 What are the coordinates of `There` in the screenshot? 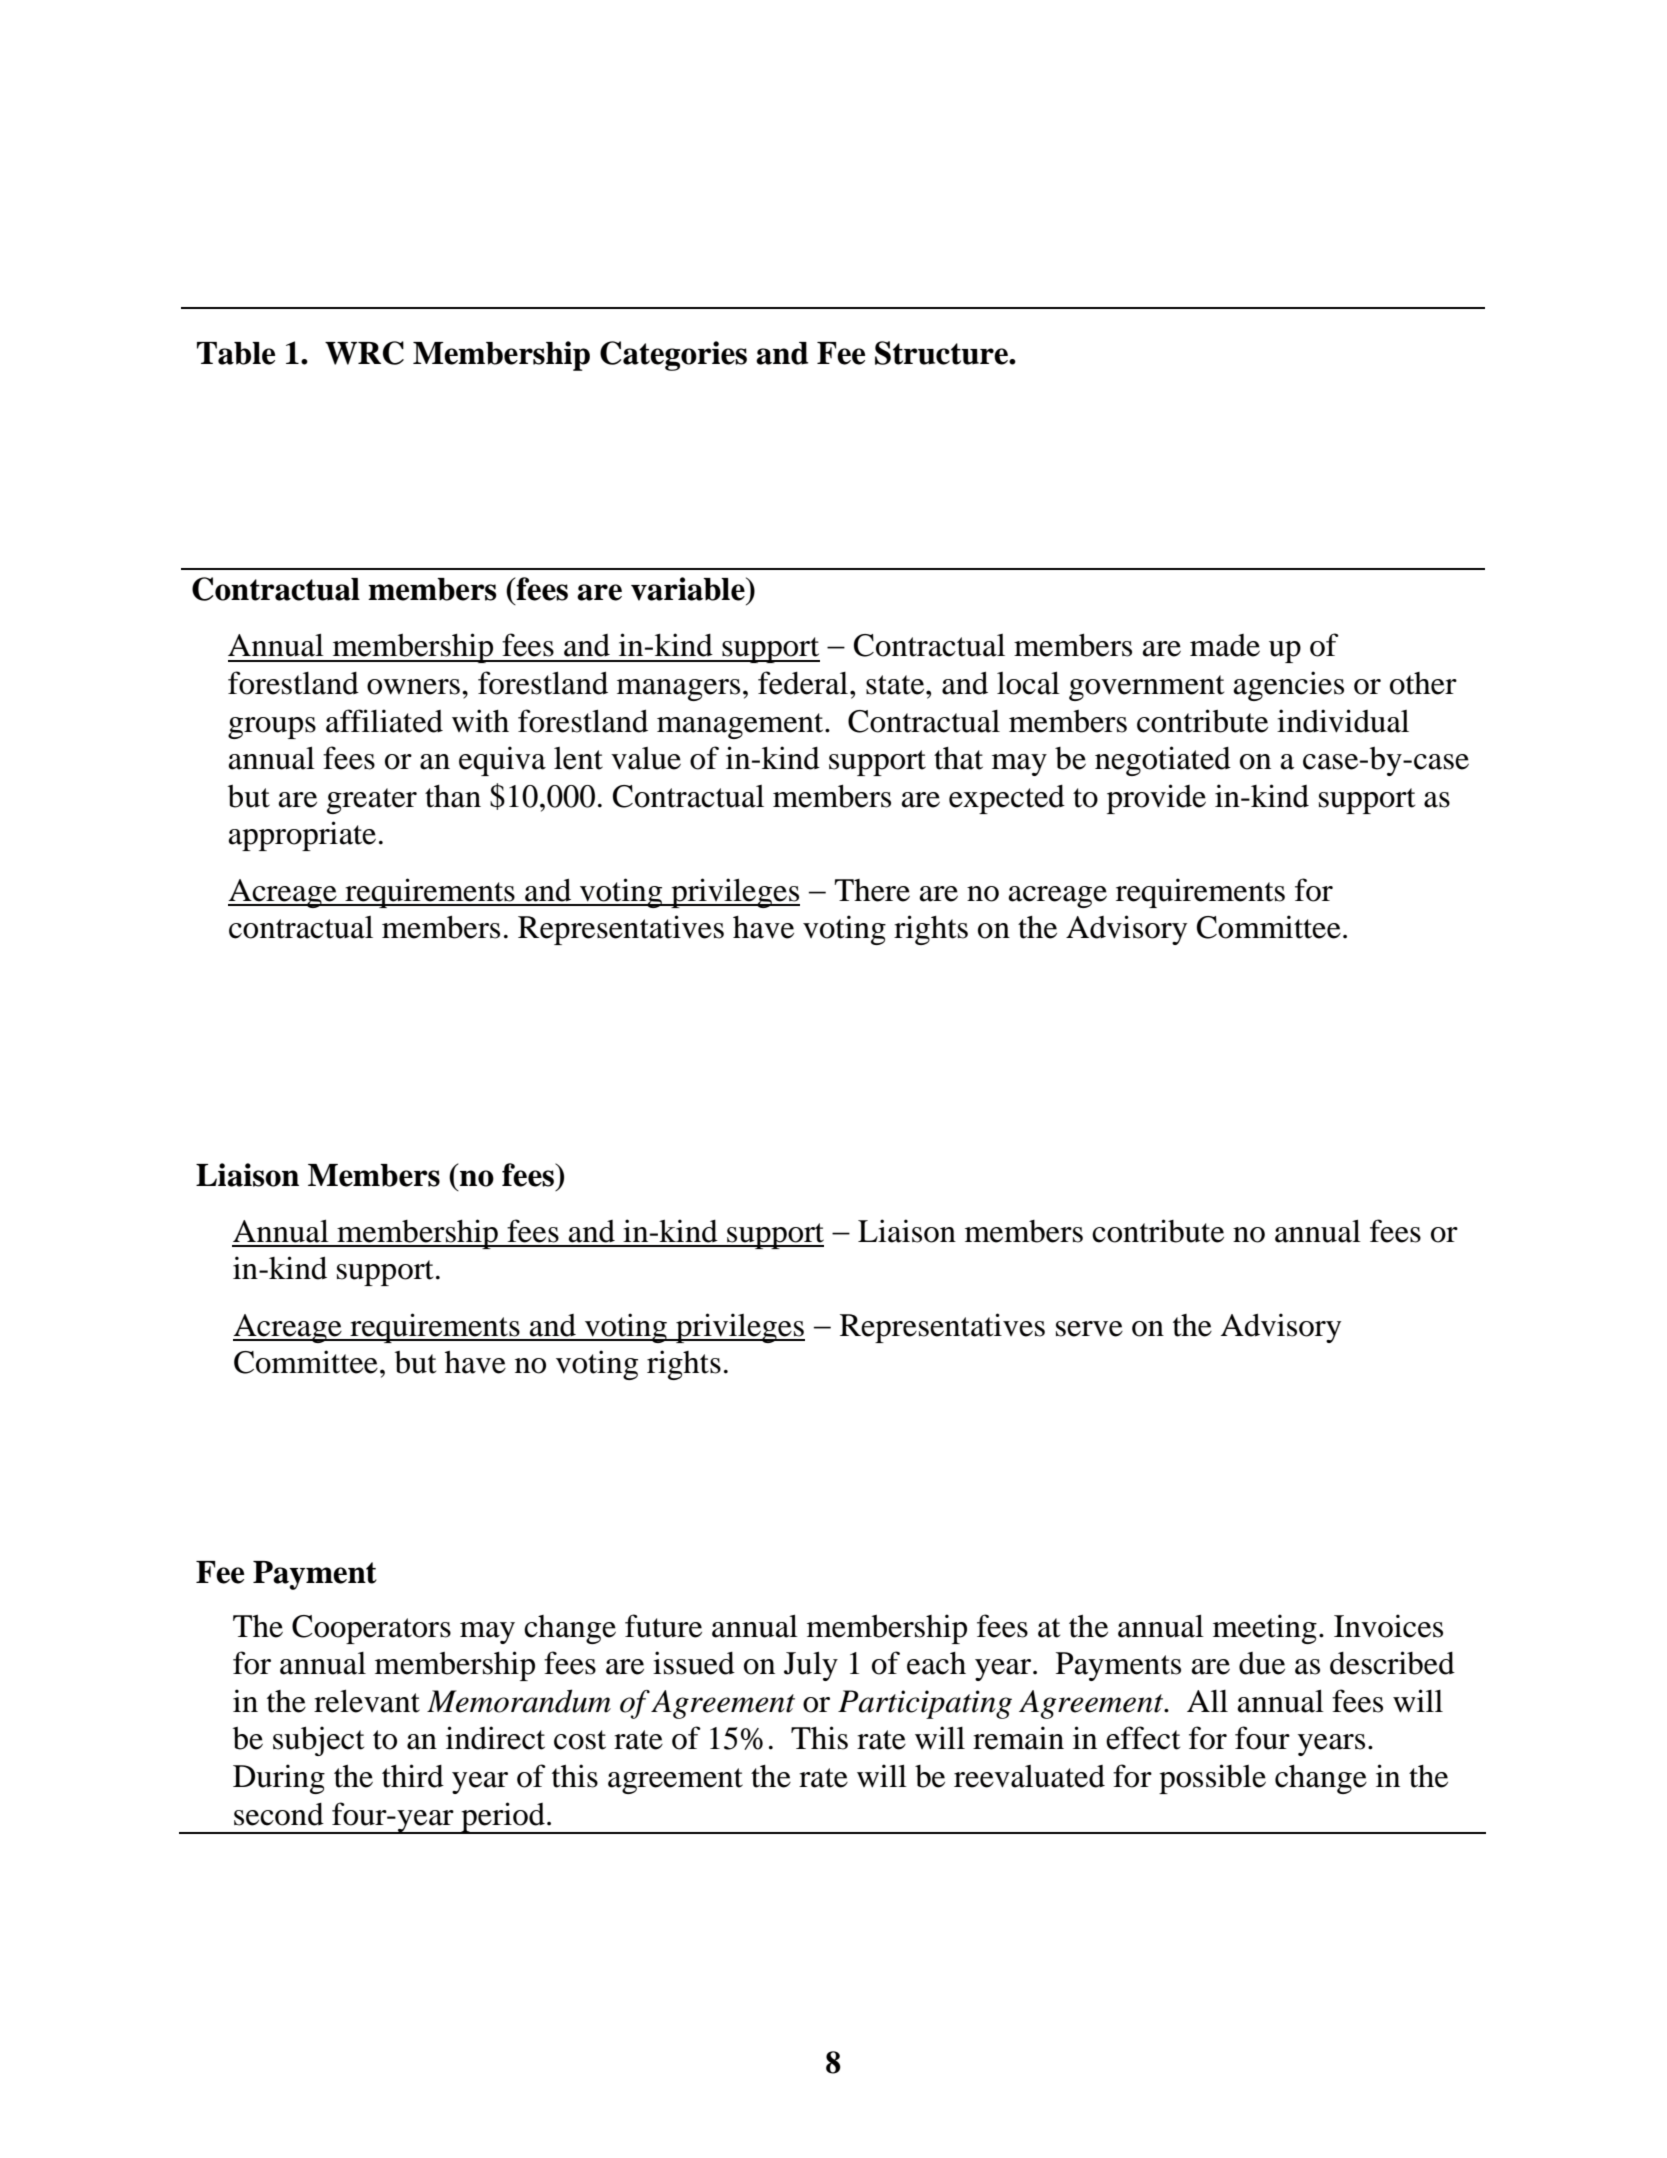 It's located at (872, 890).
